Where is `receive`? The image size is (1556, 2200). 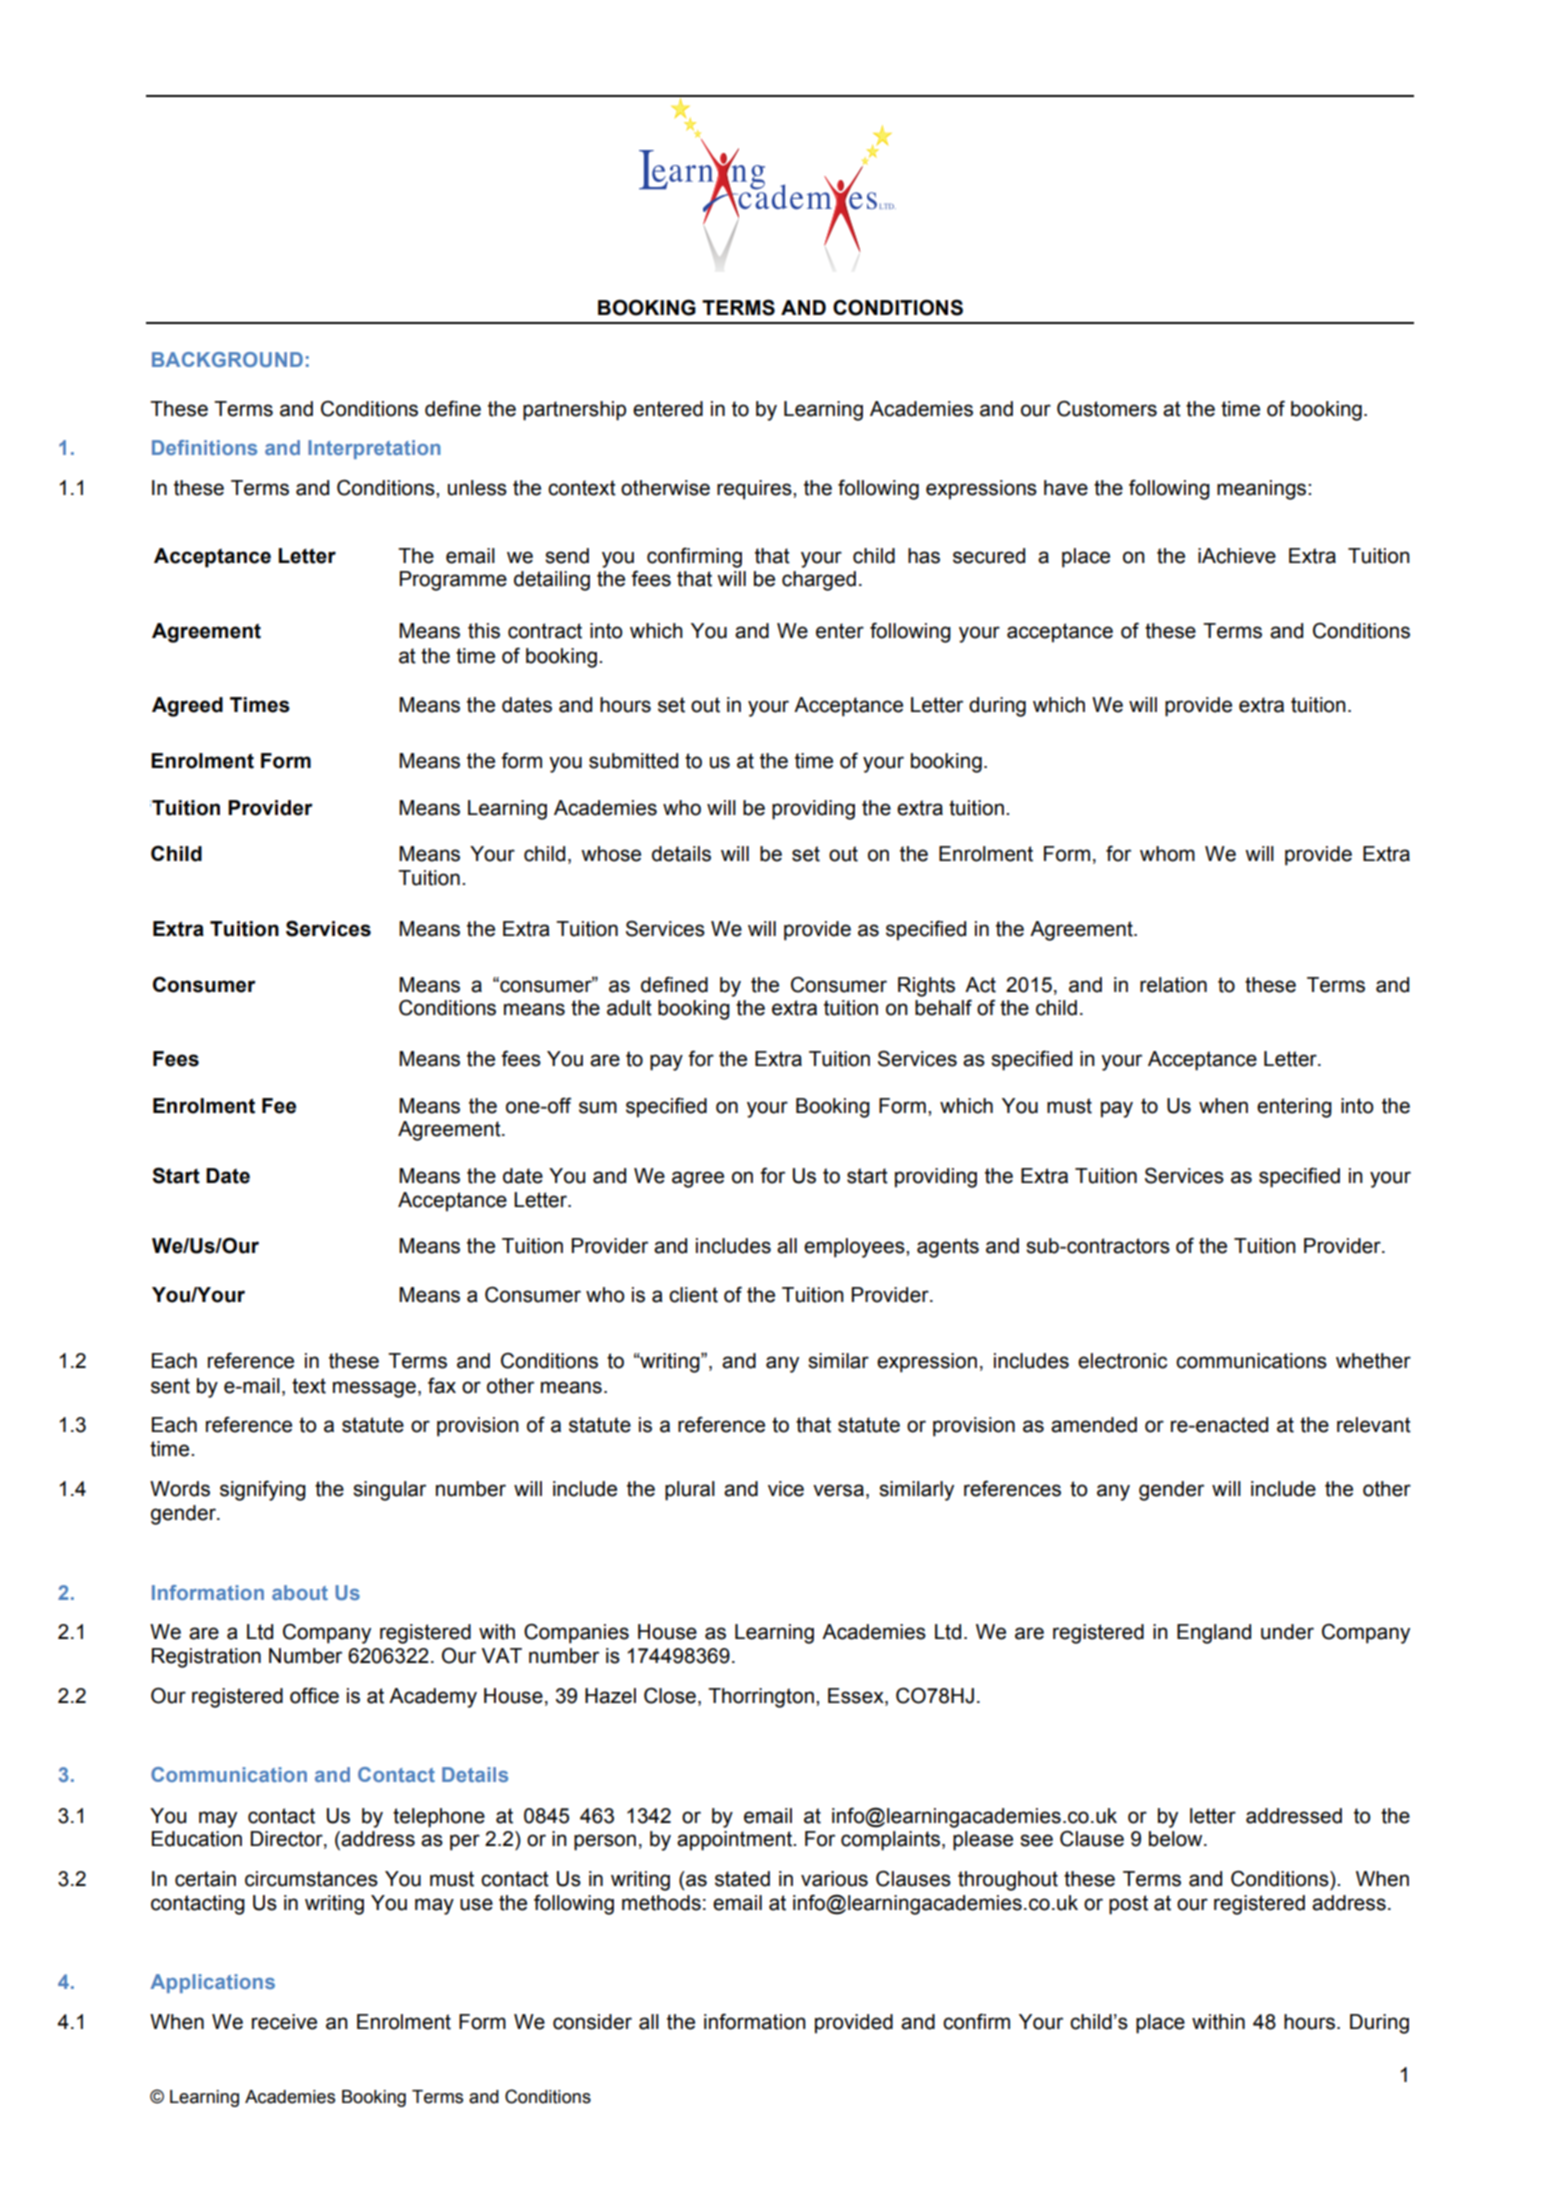 receive is located at coordinates (284, 2022).
